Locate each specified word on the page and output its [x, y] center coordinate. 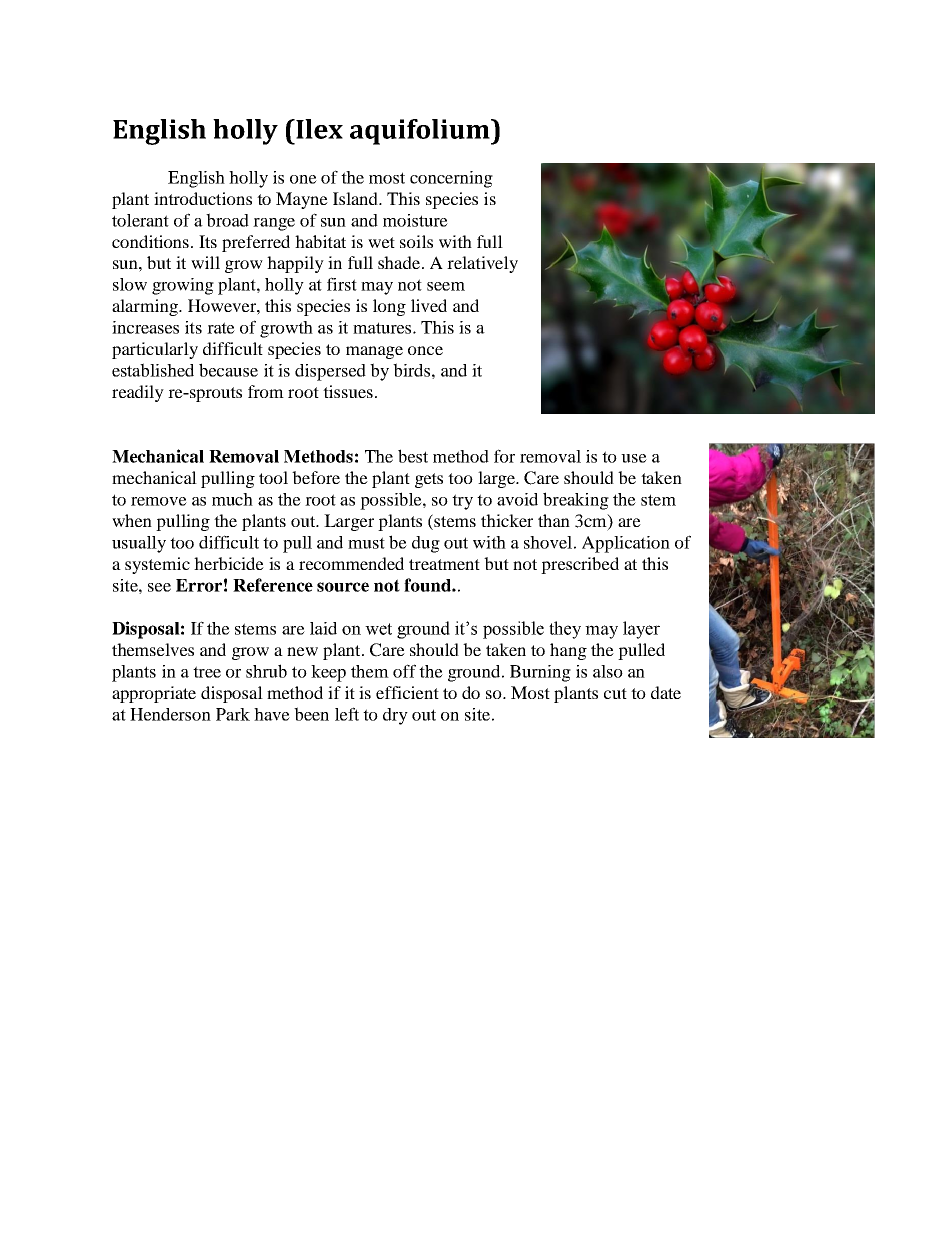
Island [357, 198]
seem [446, 286]
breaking [576, 501]
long [389, 307]
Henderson [170, 714]
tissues [348, 391]
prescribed [580, 565]
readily [138, 393]
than [554, 520]
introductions [203, 198]
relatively [482, 264]
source [343, 587]
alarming [146, 307]
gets [429, 480]
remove [159, 501]
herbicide [229, 563]
